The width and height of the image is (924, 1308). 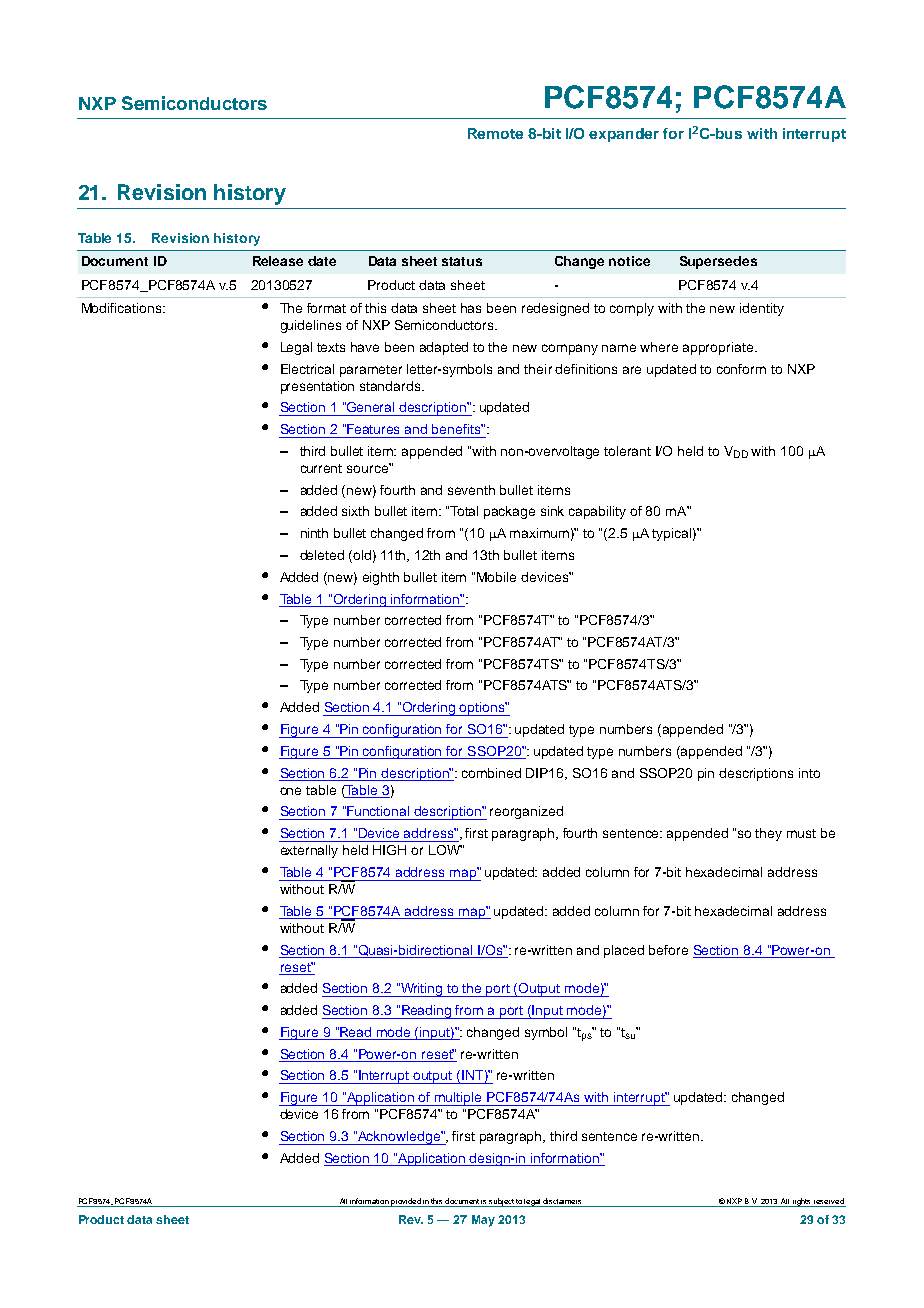 I want to click on Release, so click(x=278, y=261).
